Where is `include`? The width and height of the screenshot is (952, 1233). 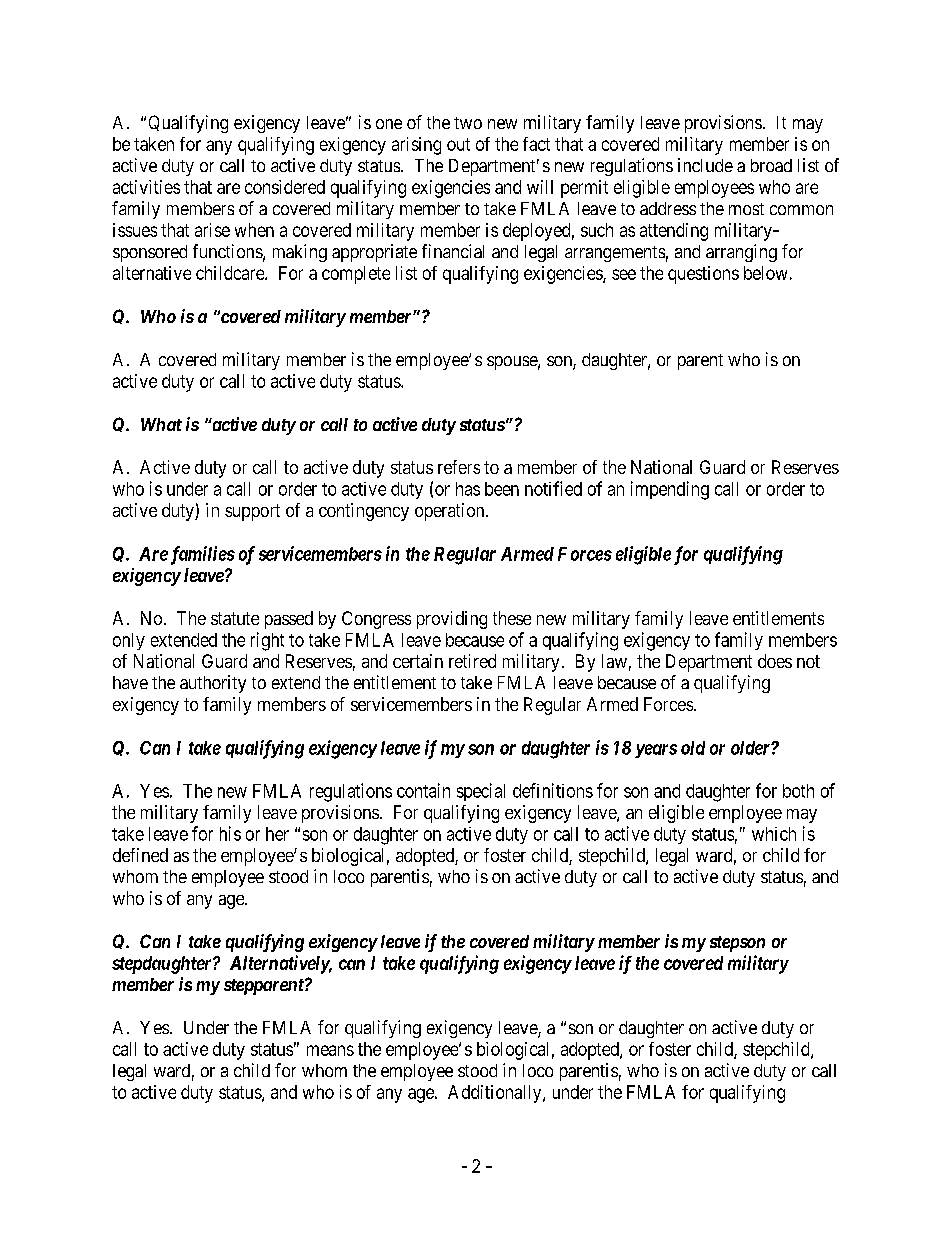
include is located at coordinates (705, 165).
